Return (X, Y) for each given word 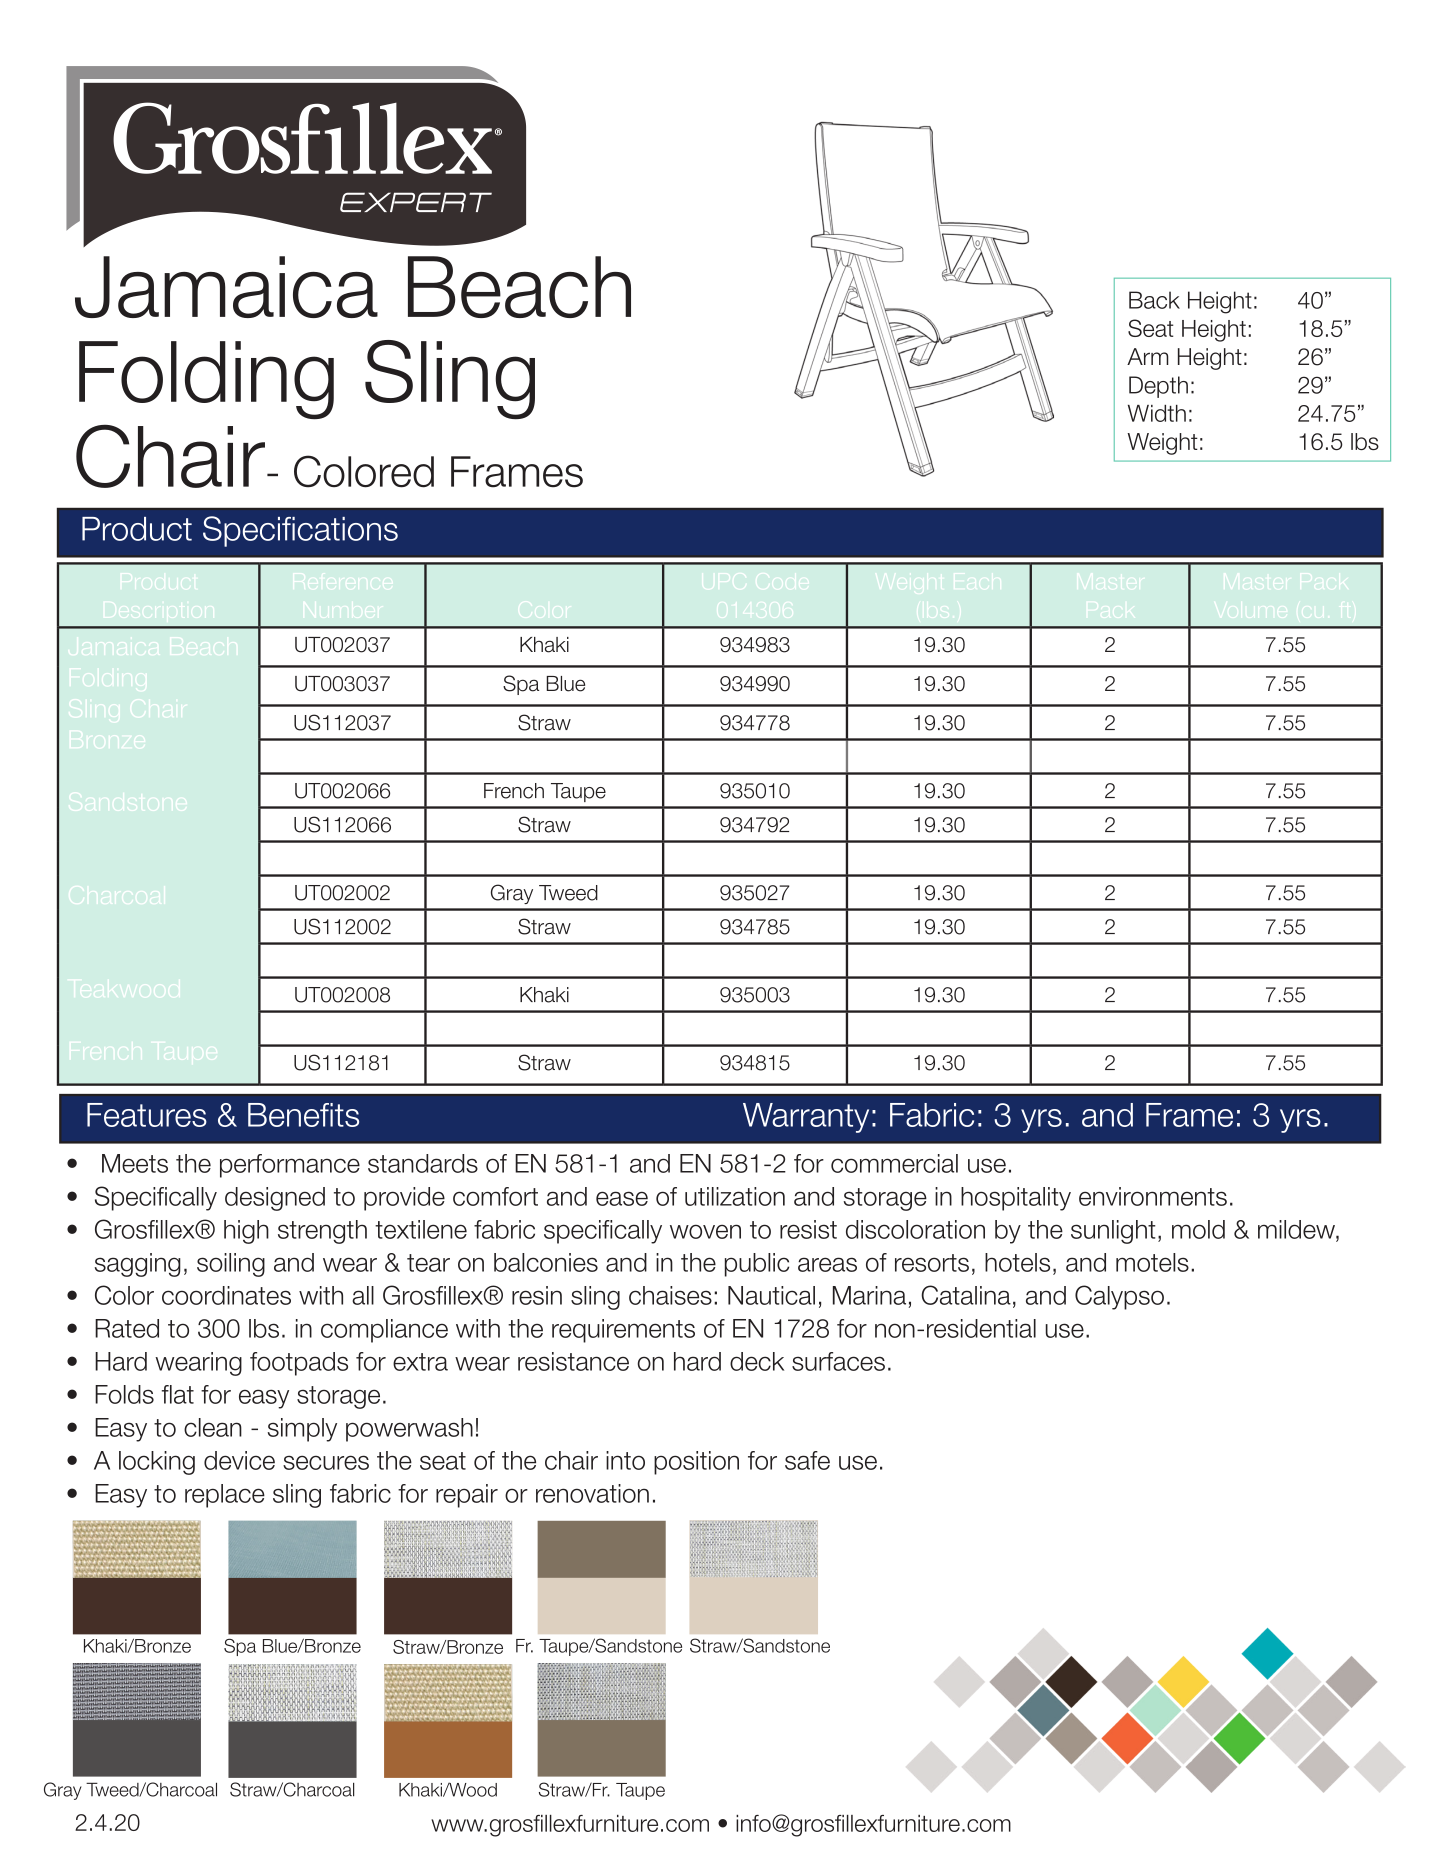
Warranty (806, 1118)
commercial (894, 1163)
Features (147, 1115)
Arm (1148, 356)
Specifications (300, 531)
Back (1154, 300)
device (239, 1460)
